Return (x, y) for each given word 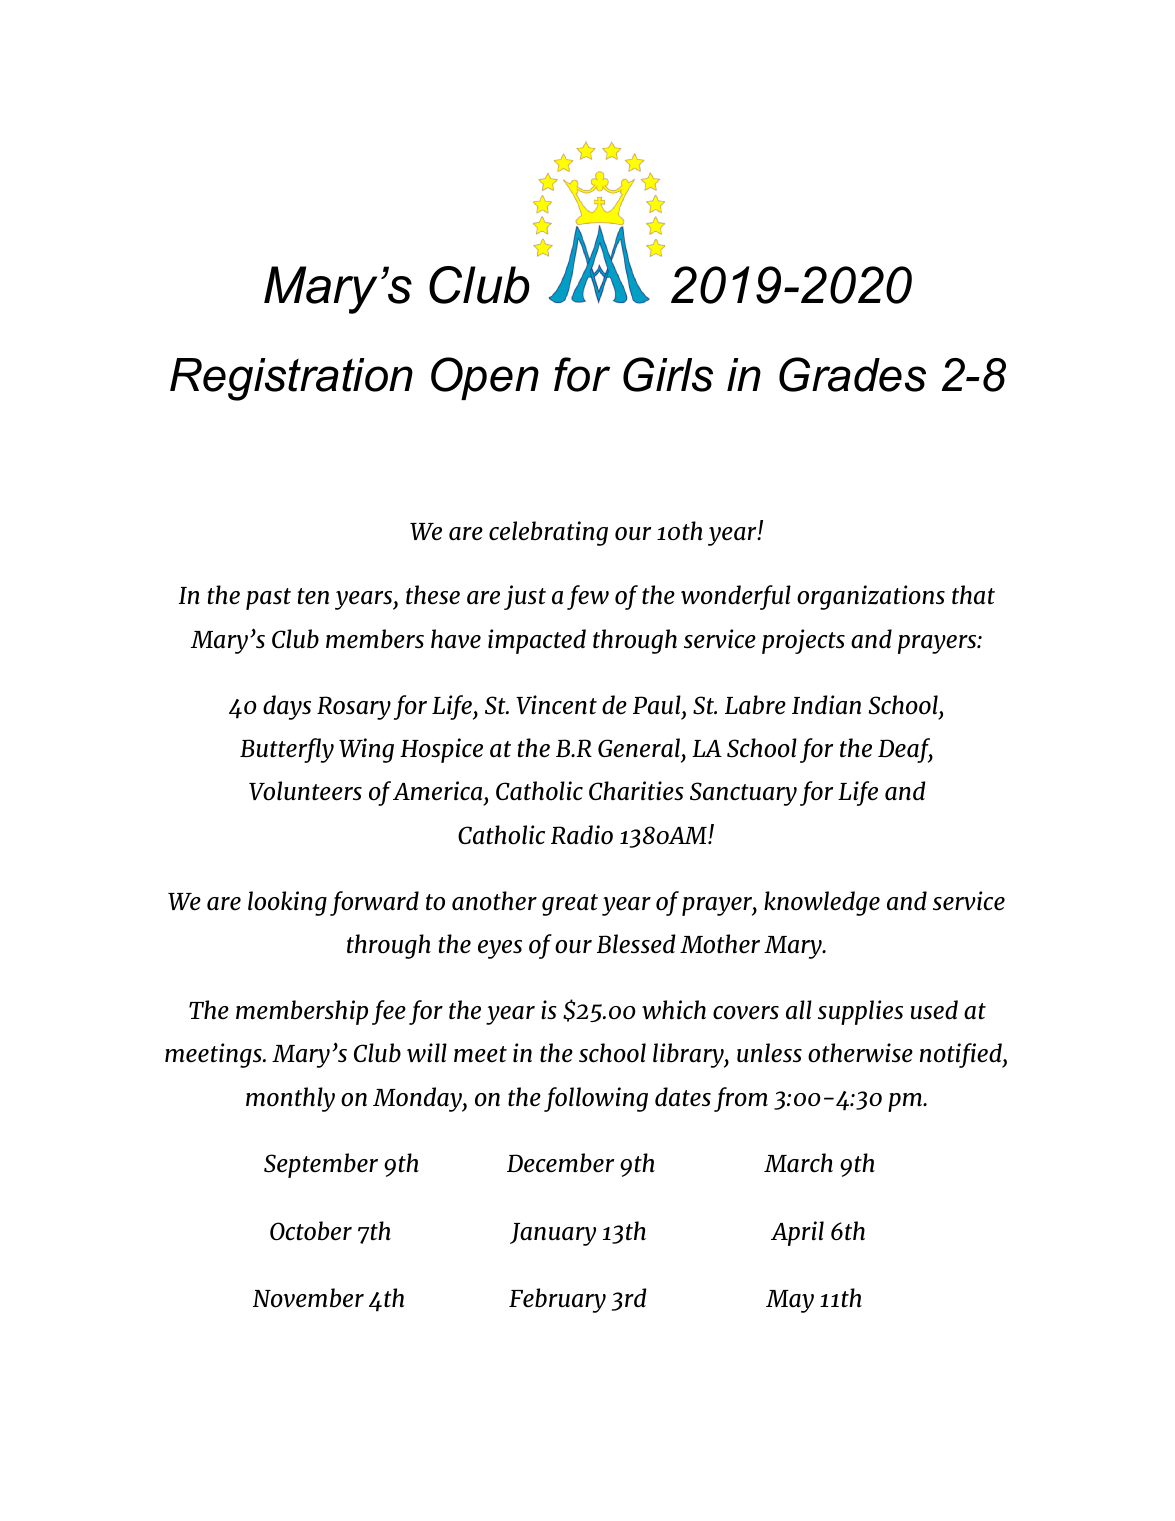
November (308, 1298)
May (790, 1301)
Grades (852, 374)
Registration (291, 379)
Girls (668, 374)
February (557, 1300)
